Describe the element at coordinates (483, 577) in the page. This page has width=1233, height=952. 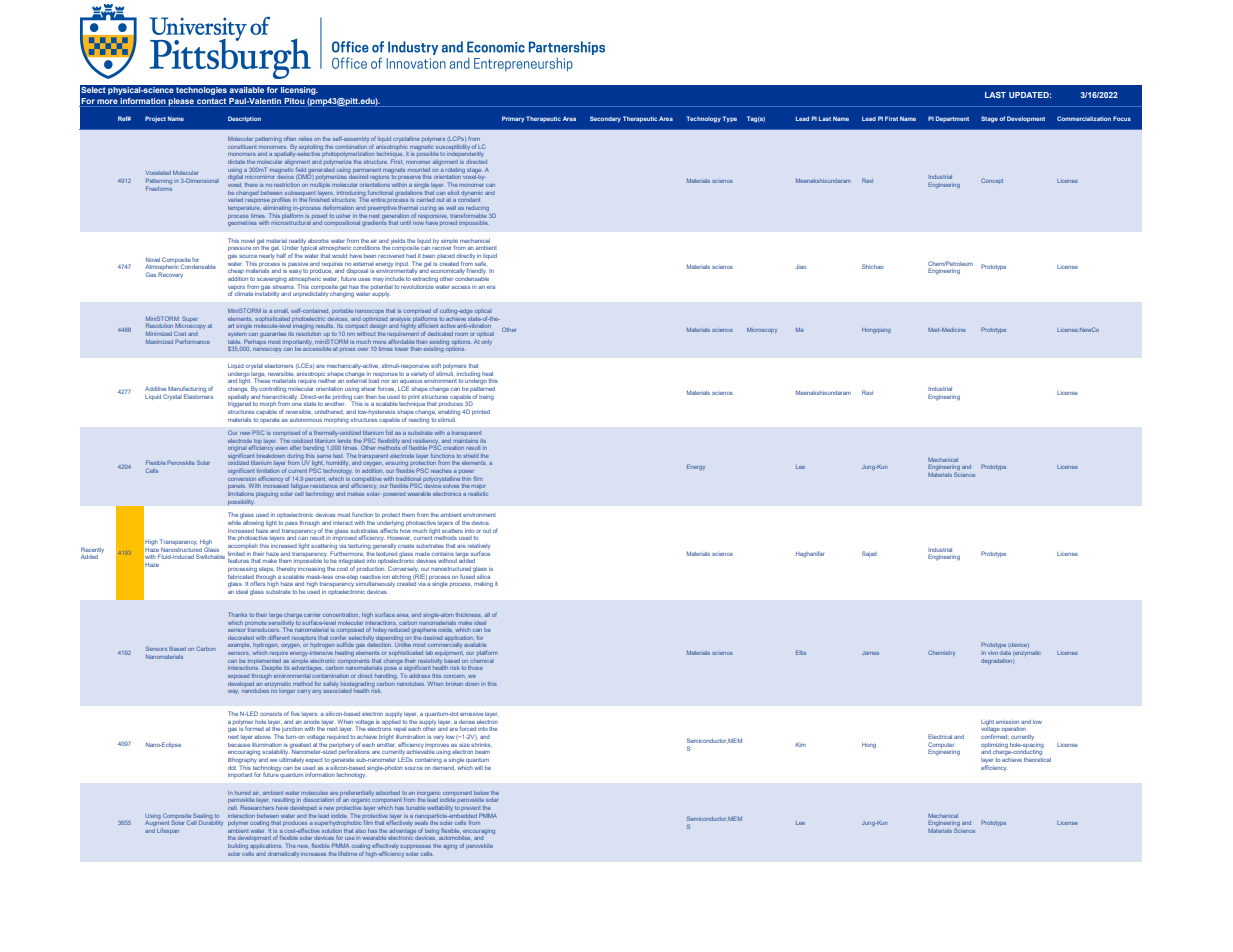
I see `silica` at that location.
